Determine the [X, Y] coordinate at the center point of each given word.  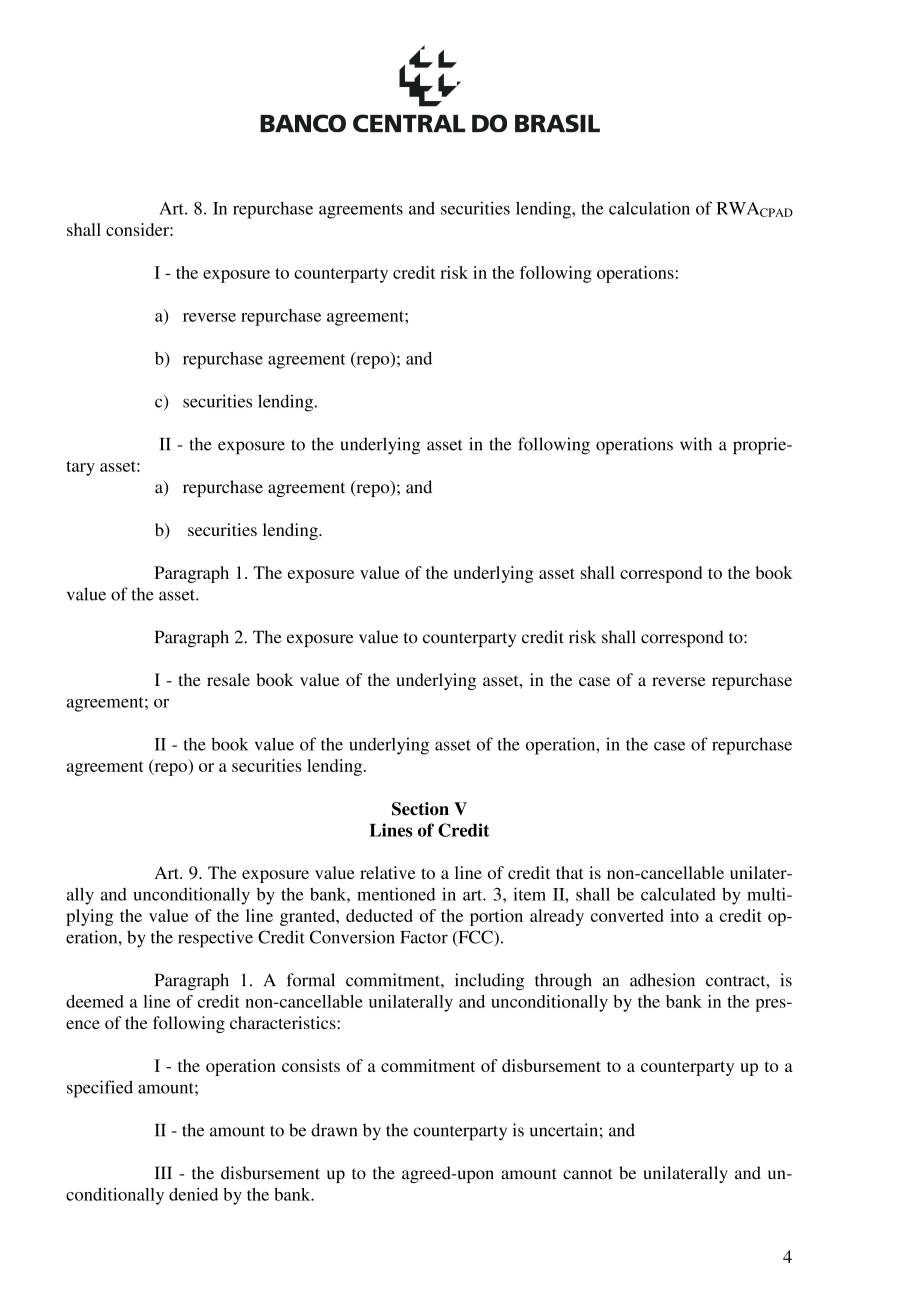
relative [388, 872]
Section [420, 809]
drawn [334, 1130]
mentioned [396, 894]
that [569, 872]
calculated [678, 894]
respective [215, 939]
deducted [379, 915]
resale [228, 679]
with [696, 444]
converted [627, 915]
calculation [649, 208]
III [163, 1172]
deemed [95, 1001]
